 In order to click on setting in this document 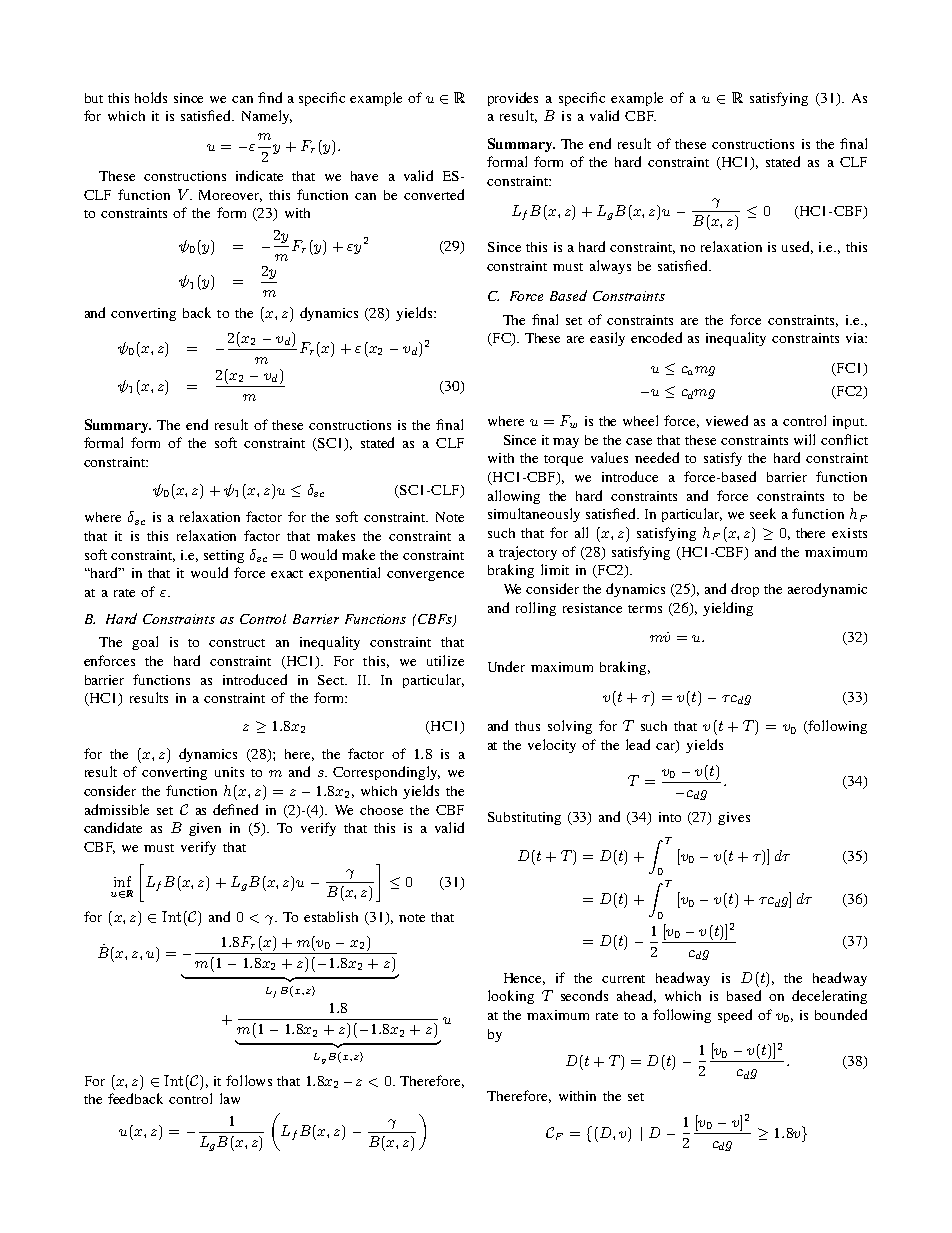, I will do `click(224, 556)`.
